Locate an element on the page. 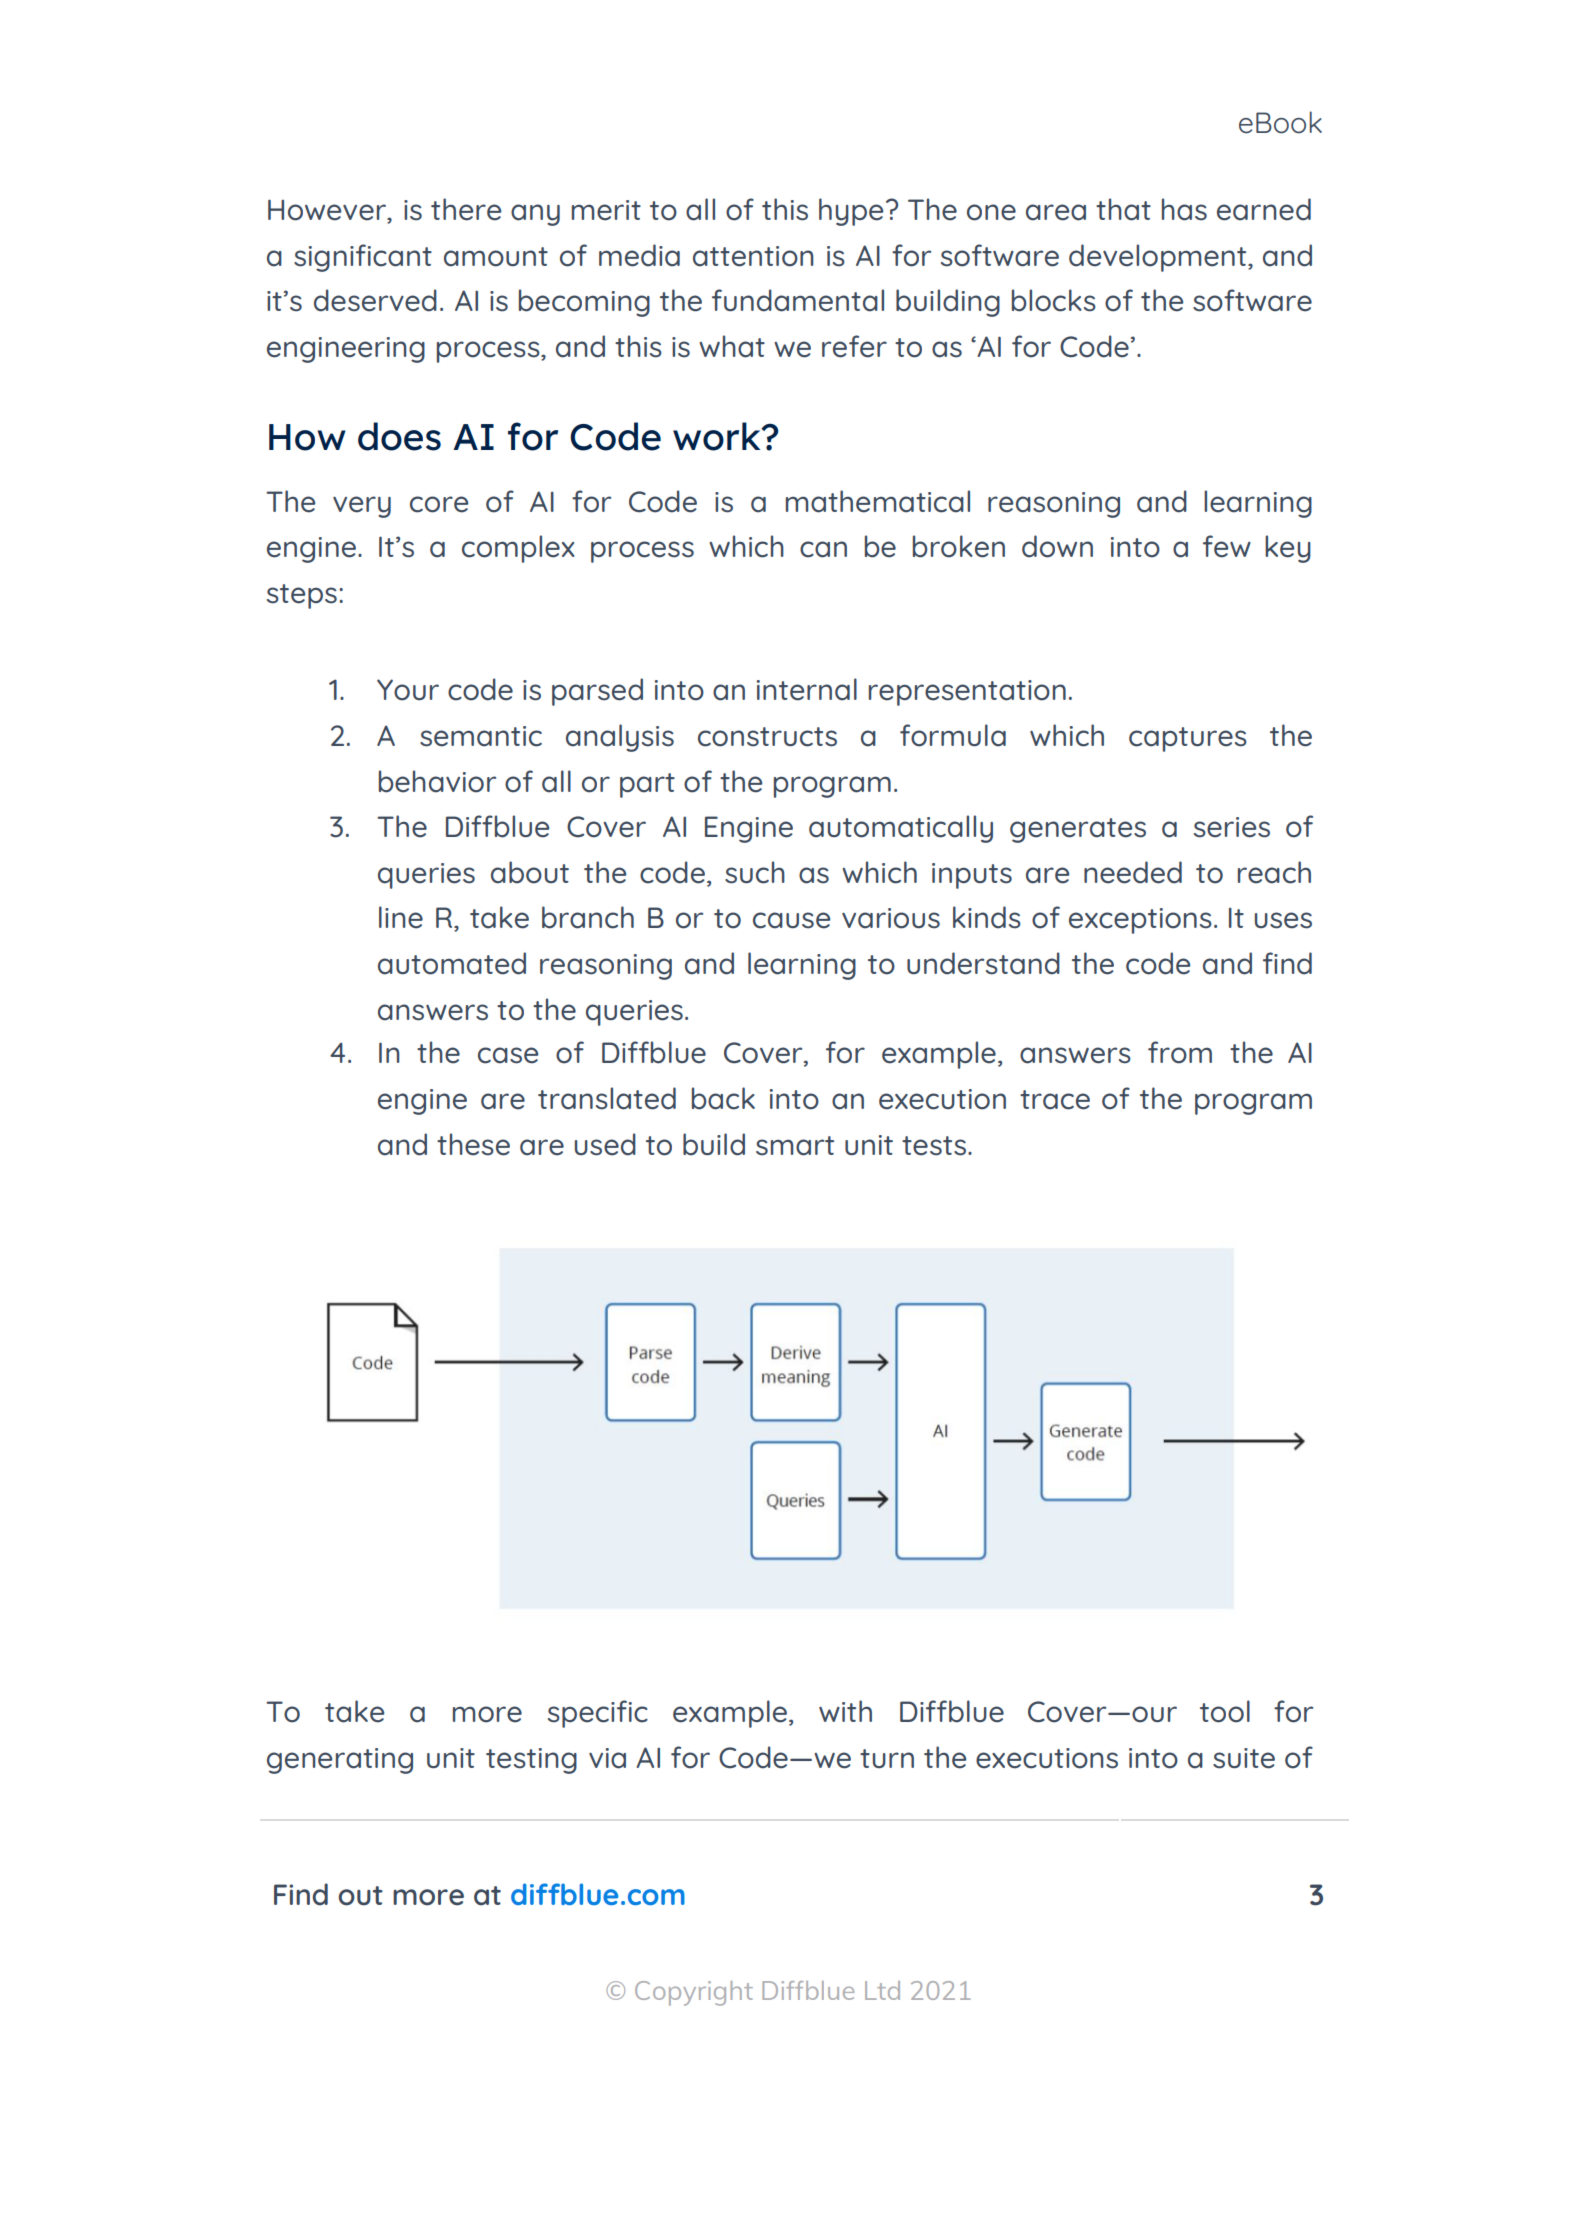 The height and width of the page is (2228, 1575). fundamental is located at coordinates (798, 300).
